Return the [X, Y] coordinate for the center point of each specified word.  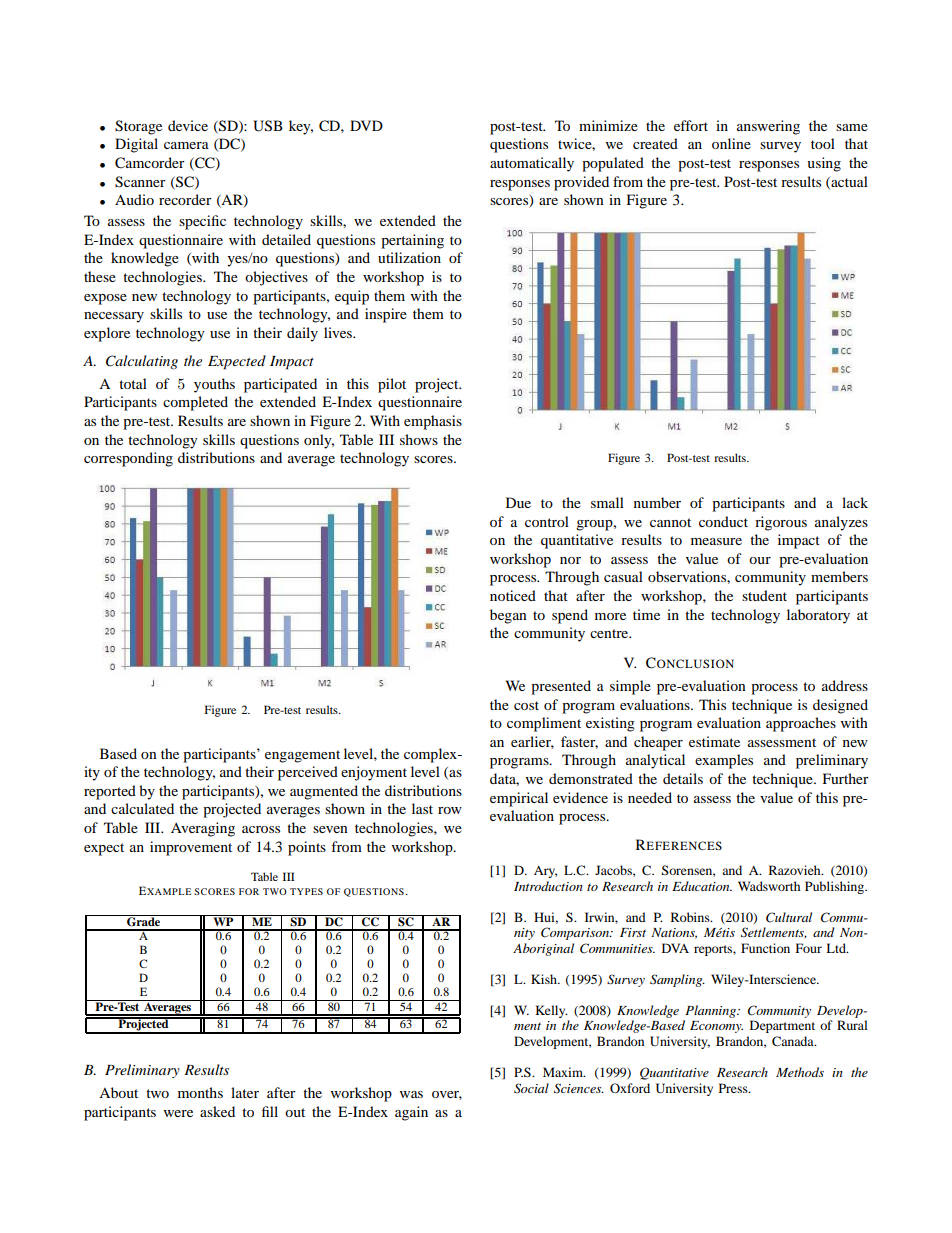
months [200, 1092]
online [731, 143]
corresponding [128, 459]
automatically [532, 164]
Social [531, 1088]
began [508, 616]
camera [186, 145]
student [764, 595]
